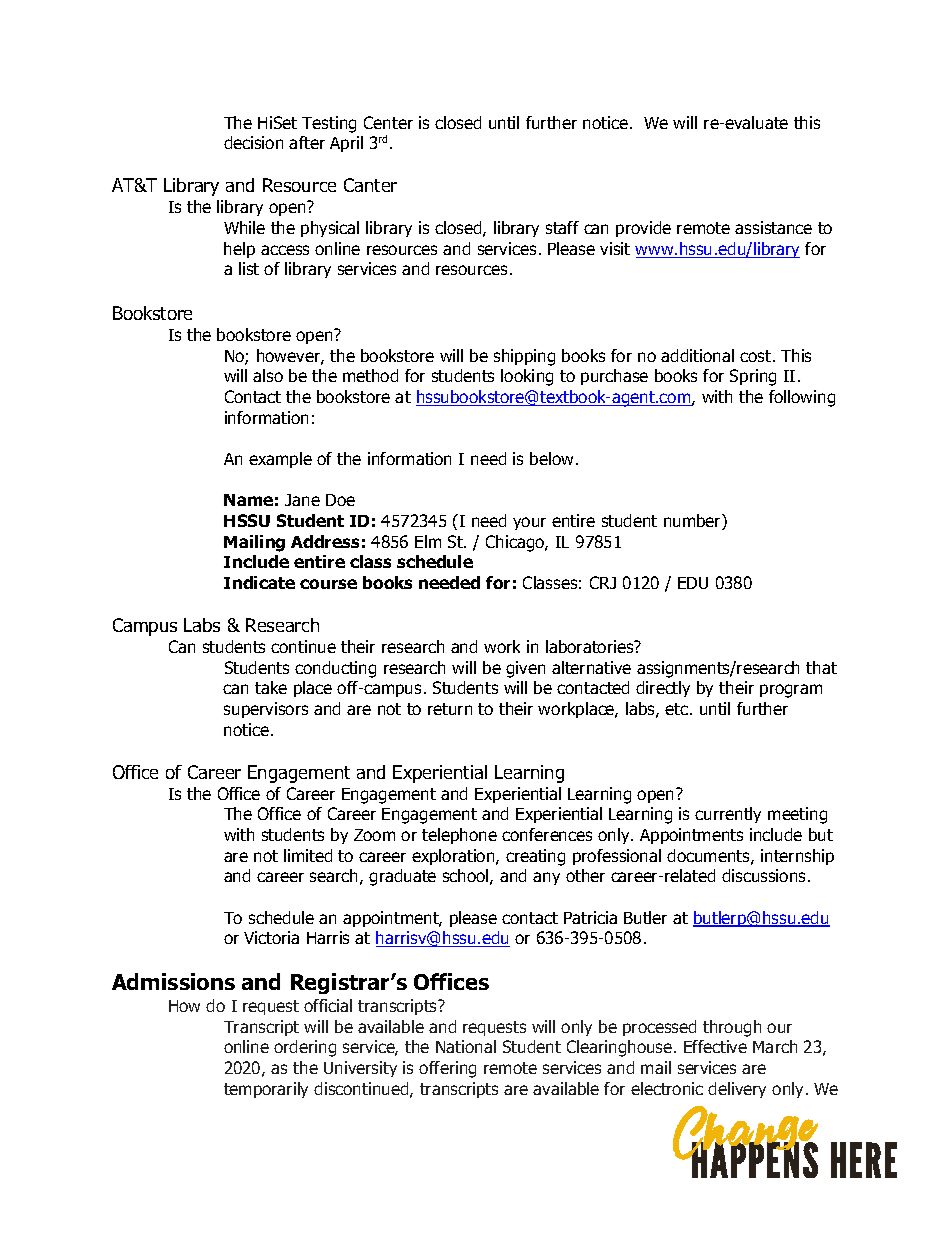 Image resolution: width=952 pixels, height=1233 pixels. What do you see at coordinates (728, 815) in the screenshot?
I see `currently` at bounding box center [728, 815].
